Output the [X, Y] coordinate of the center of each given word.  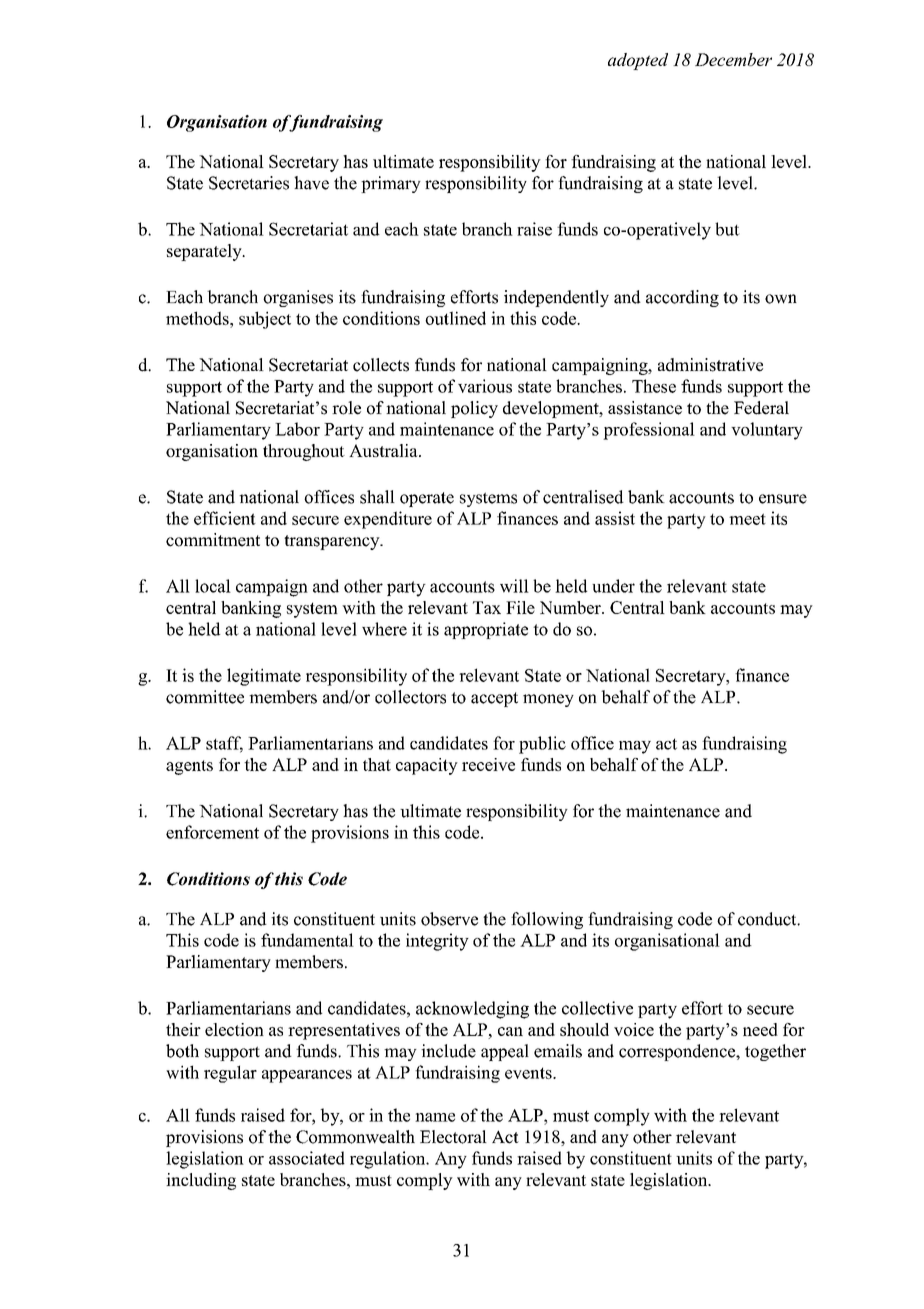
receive [488, 764]
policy [474, 409]
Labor [297, 429]
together [775, 1052]
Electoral [453, 1137]
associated [307, 1158]
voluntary [767, 431]
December [733, 59]
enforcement [212, 832]
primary [391, 184]
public [542, 745]
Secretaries [249, 183]
